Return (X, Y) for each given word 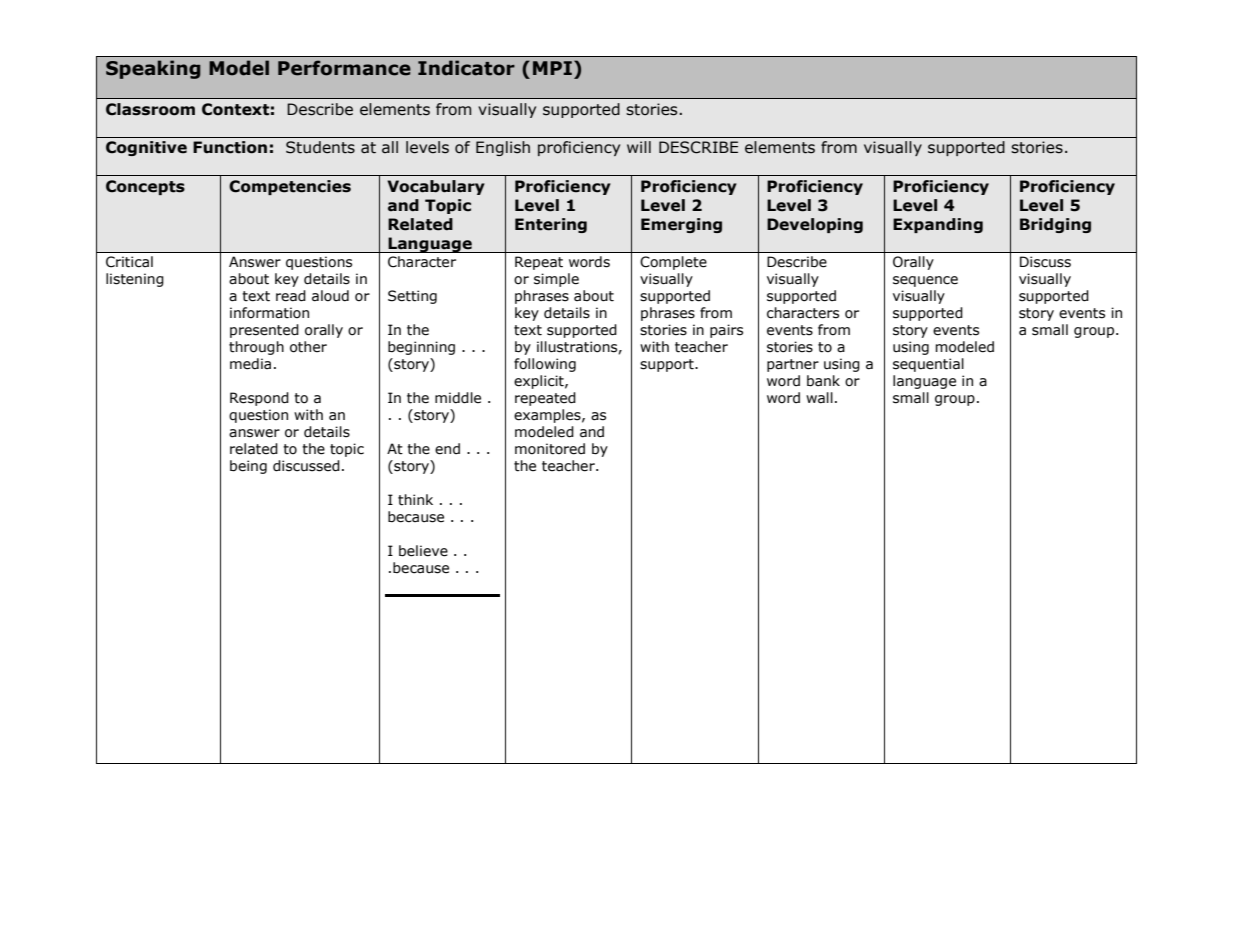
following (545, 365)
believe (423, 551)
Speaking (153, 69)
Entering (551, 225)
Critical (129, 262)
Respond (259, 399)
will (639, 147)
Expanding (938, 225)
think (415, 500)
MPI (552, 68)
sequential (928, 365)
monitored (550, 449)
